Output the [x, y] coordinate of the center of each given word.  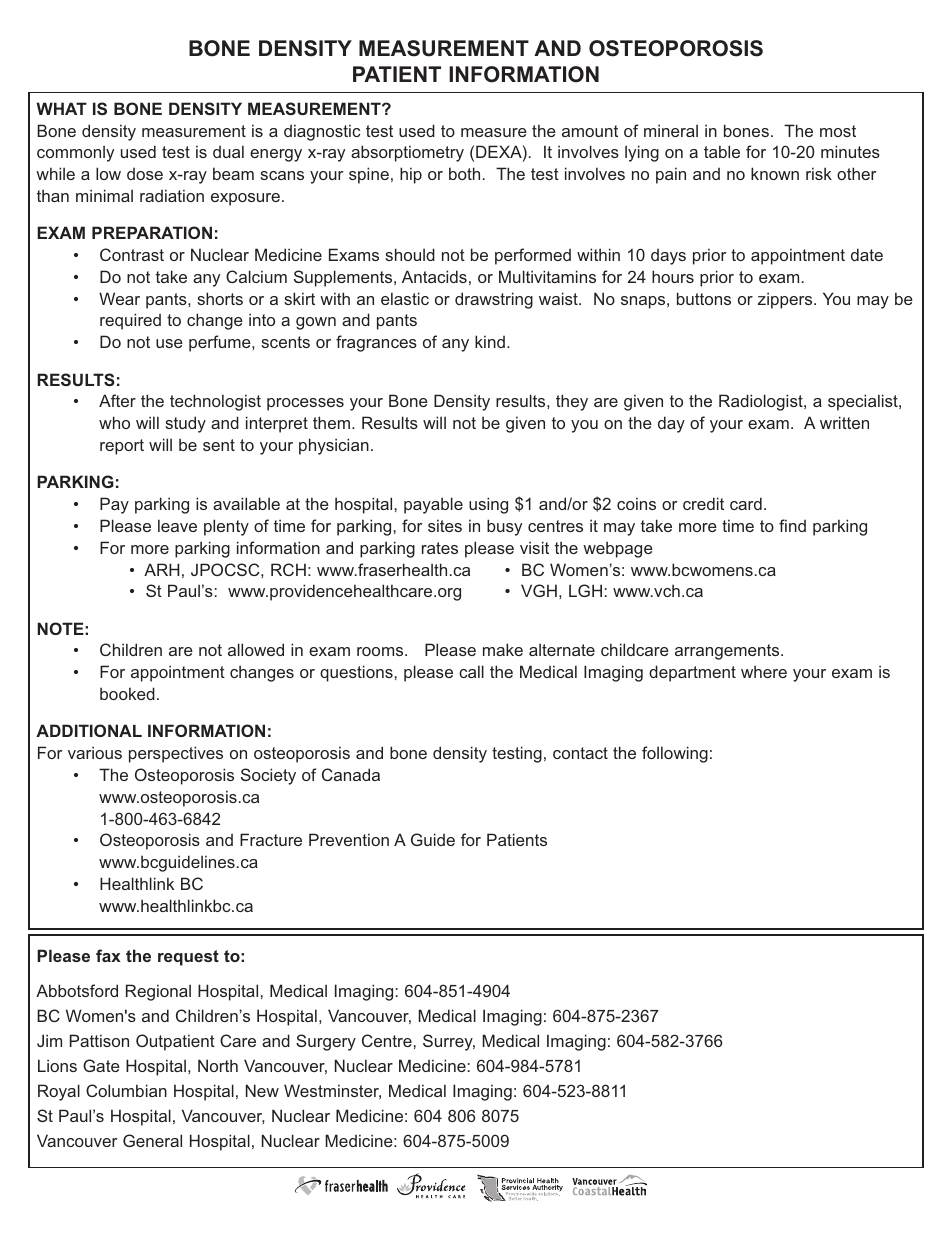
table [722, 151]
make [503, 649]
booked [127, 693]
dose [145, 174]
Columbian [126, 1090]
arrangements [728, 652]
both [464, 173]
